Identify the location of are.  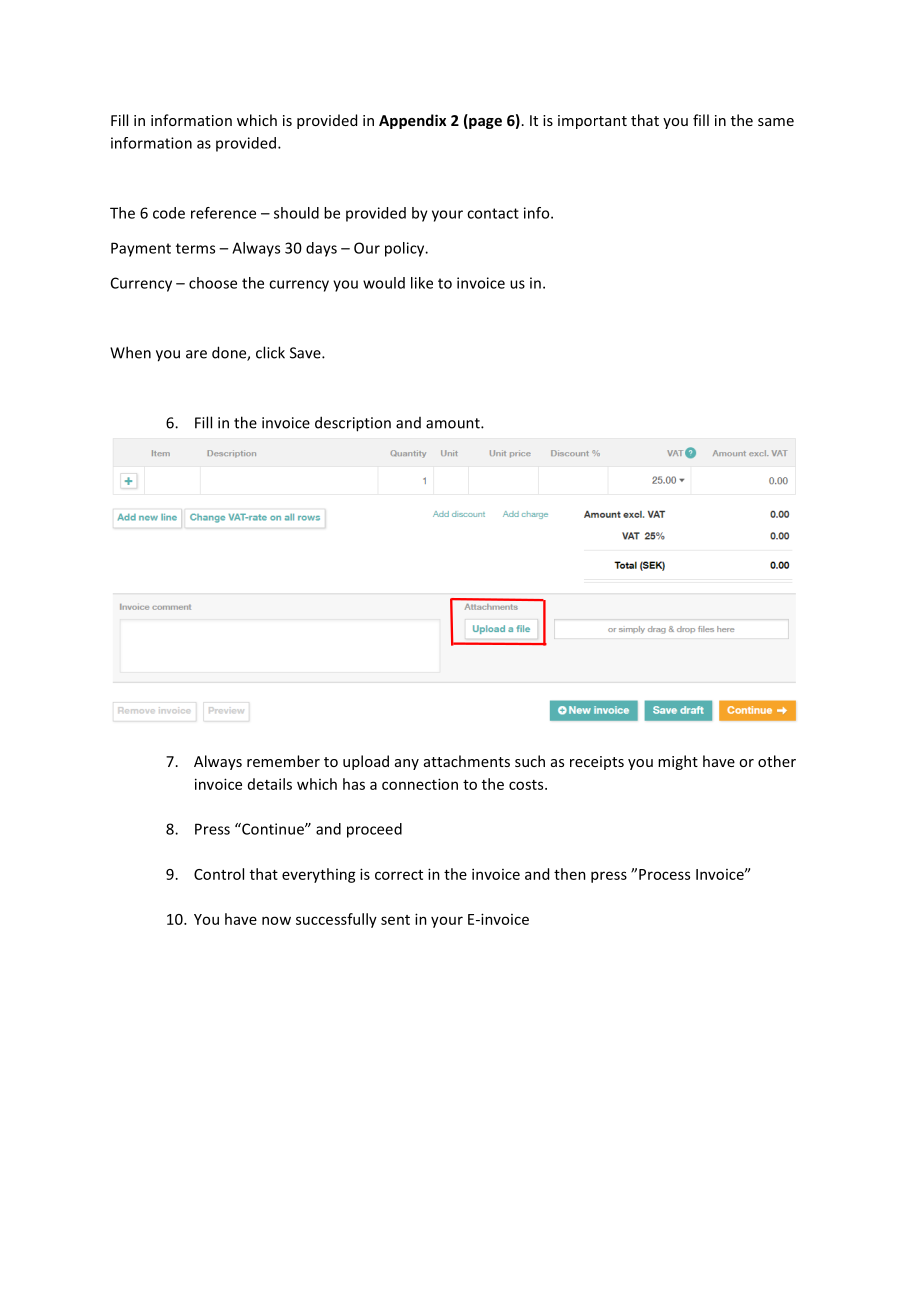
(196, 354).
